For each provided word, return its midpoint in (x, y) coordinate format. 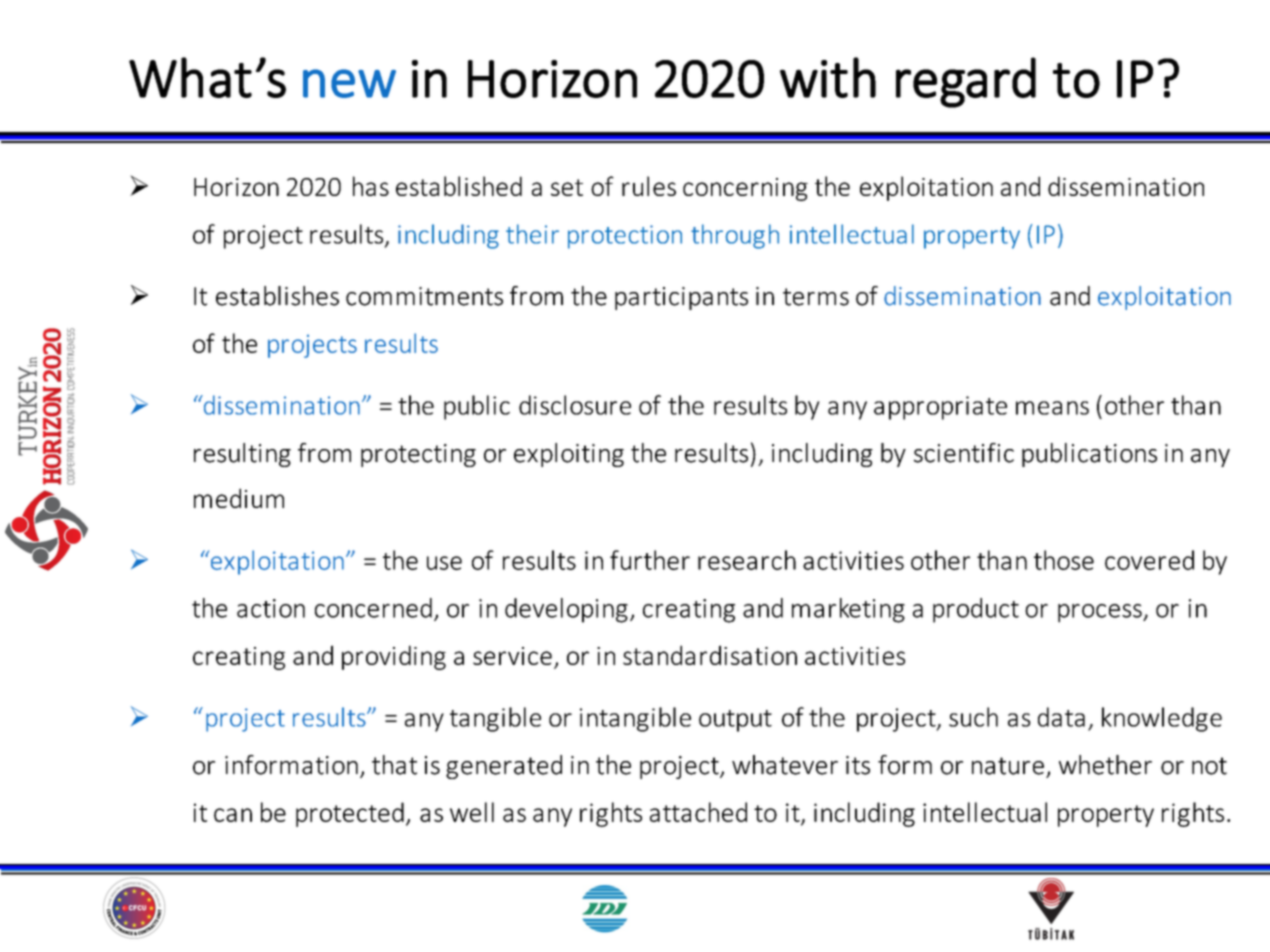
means (1052, 408)
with (828, 77)
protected (350, 814)
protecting (418, 455)
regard (966, 82)
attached (698, 812)
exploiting (569, 455)
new (349, 83)
